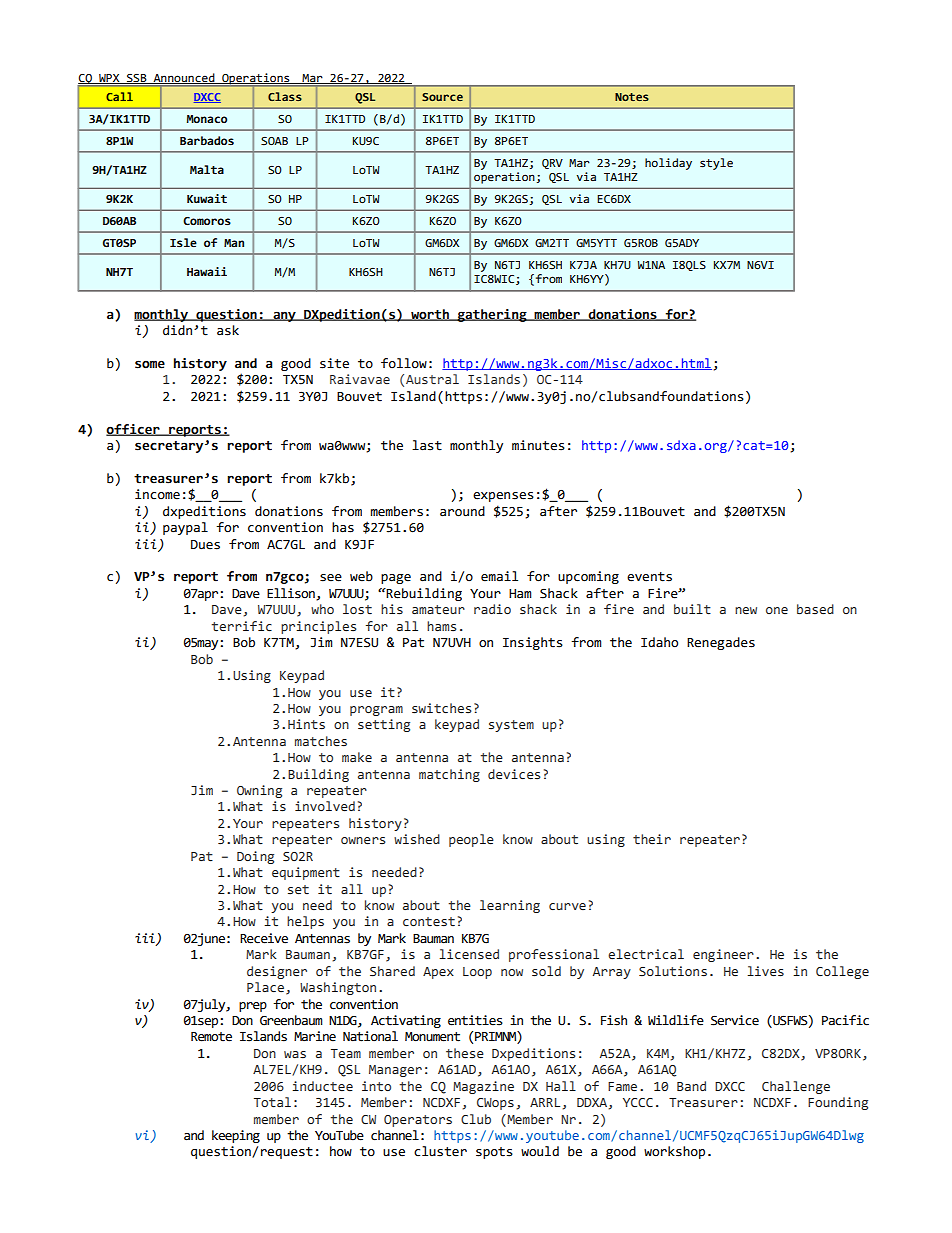  I want to click on new, so click(746, 610).
